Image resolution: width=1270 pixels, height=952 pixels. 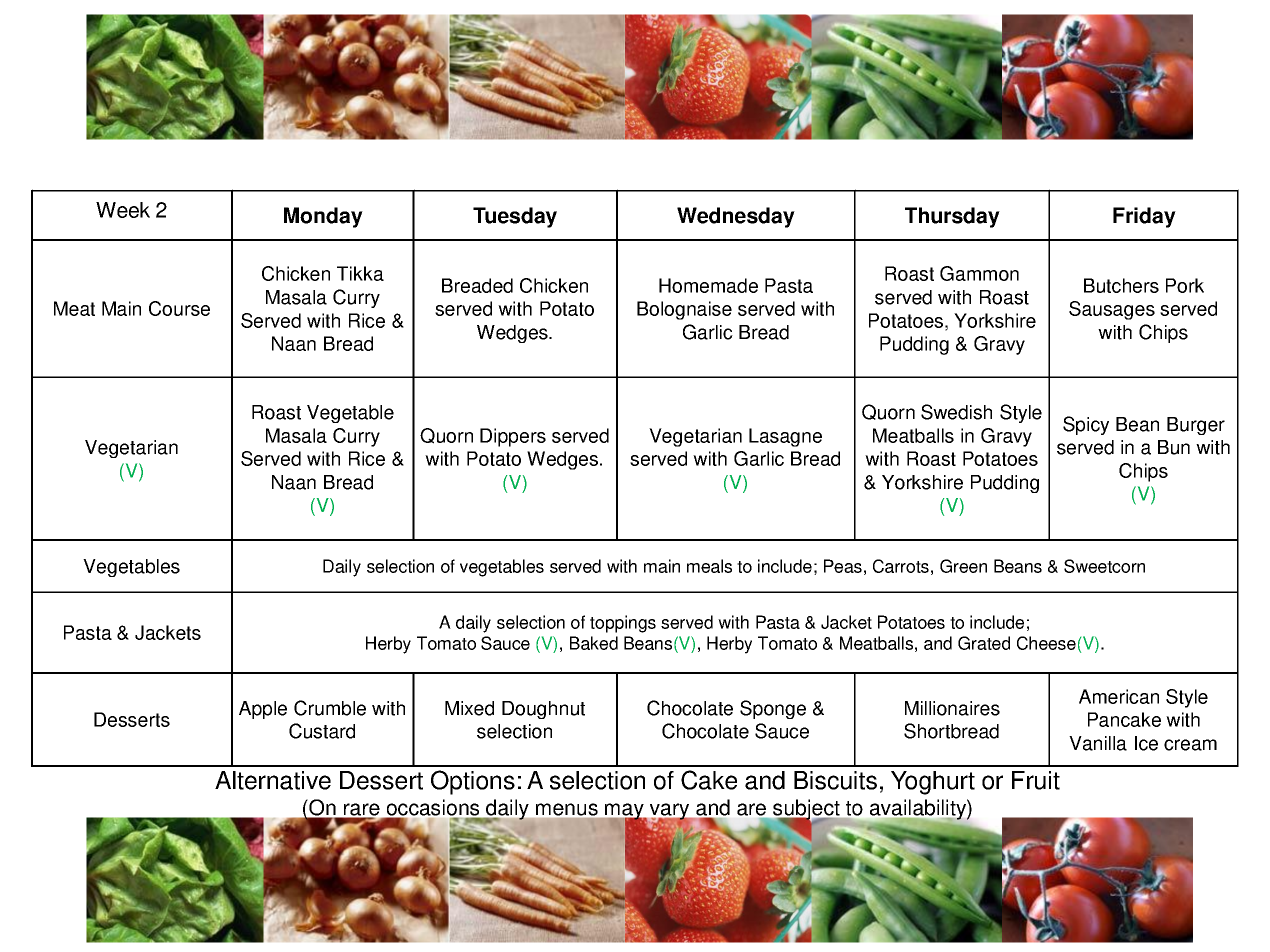 I want to click on Lasagne, so click(x=785, y=437).
